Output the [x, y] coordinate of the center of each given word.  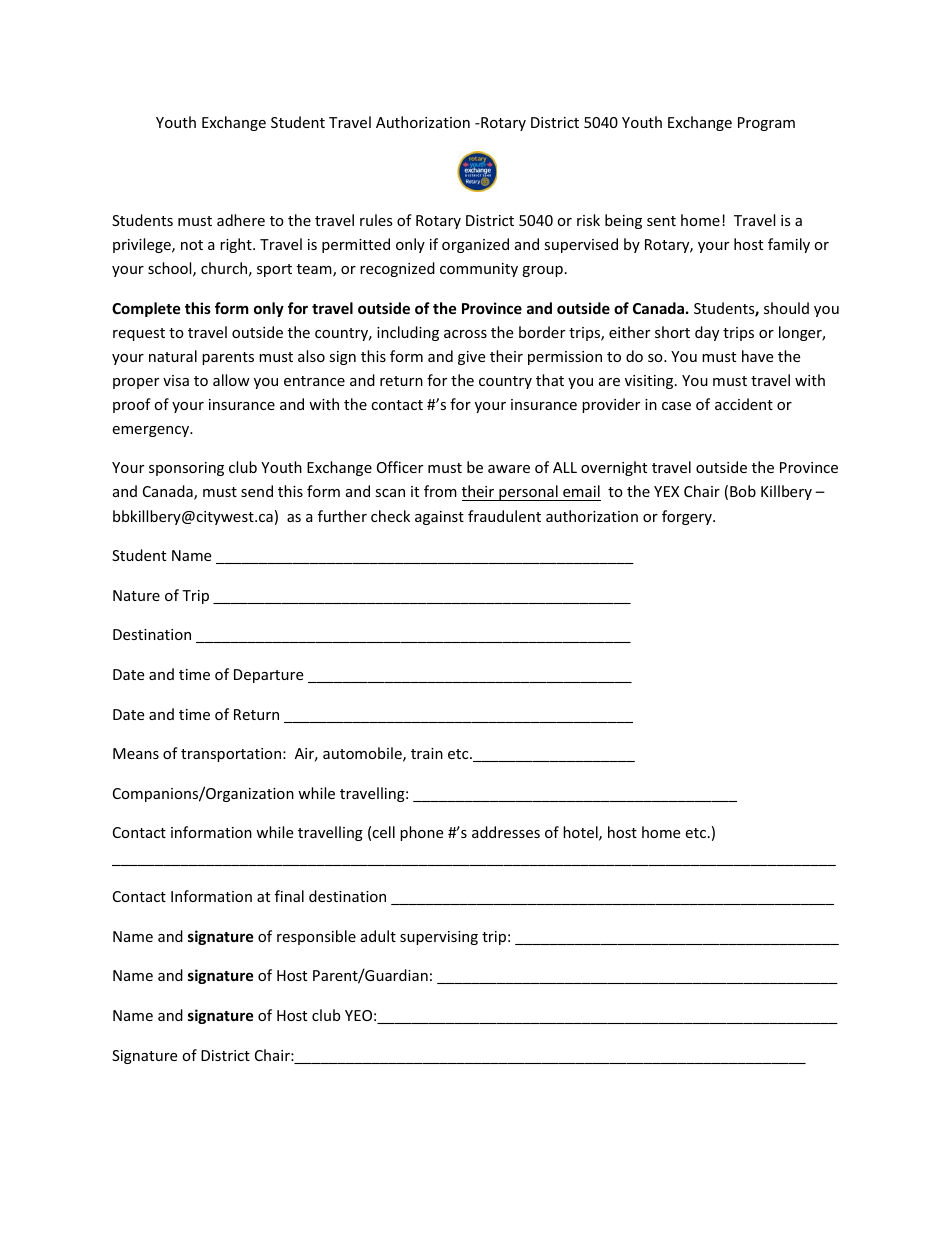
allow [231, 380]
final [289, 896]
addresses [506, 832]
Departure [268, 676]
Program [766, 124]
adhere [241, 220]
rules [376, 220]
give [471, 358]
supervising [439, 938]
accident [744, 404]
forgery [688, 517]
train [427, 753]
